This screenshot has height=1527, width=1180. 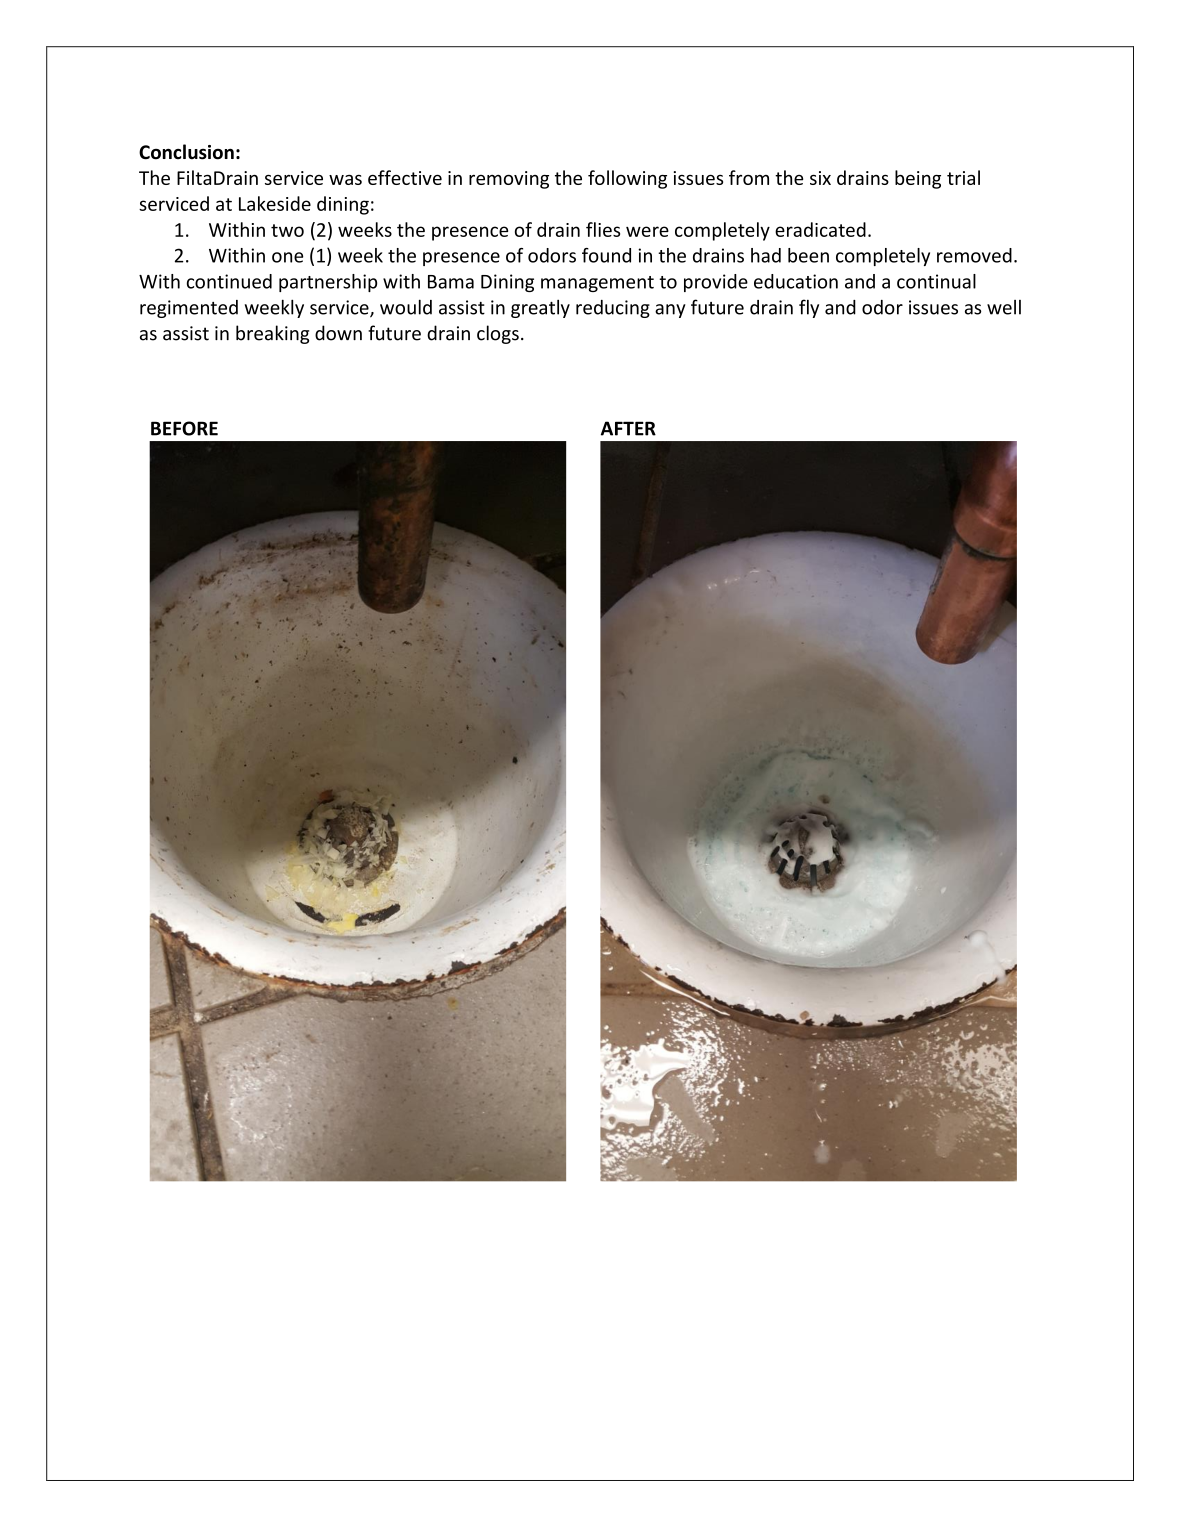 What do you see at coordinates (627, 179) in the screenshot?
I see `following` at bounding box center [627, 179].
